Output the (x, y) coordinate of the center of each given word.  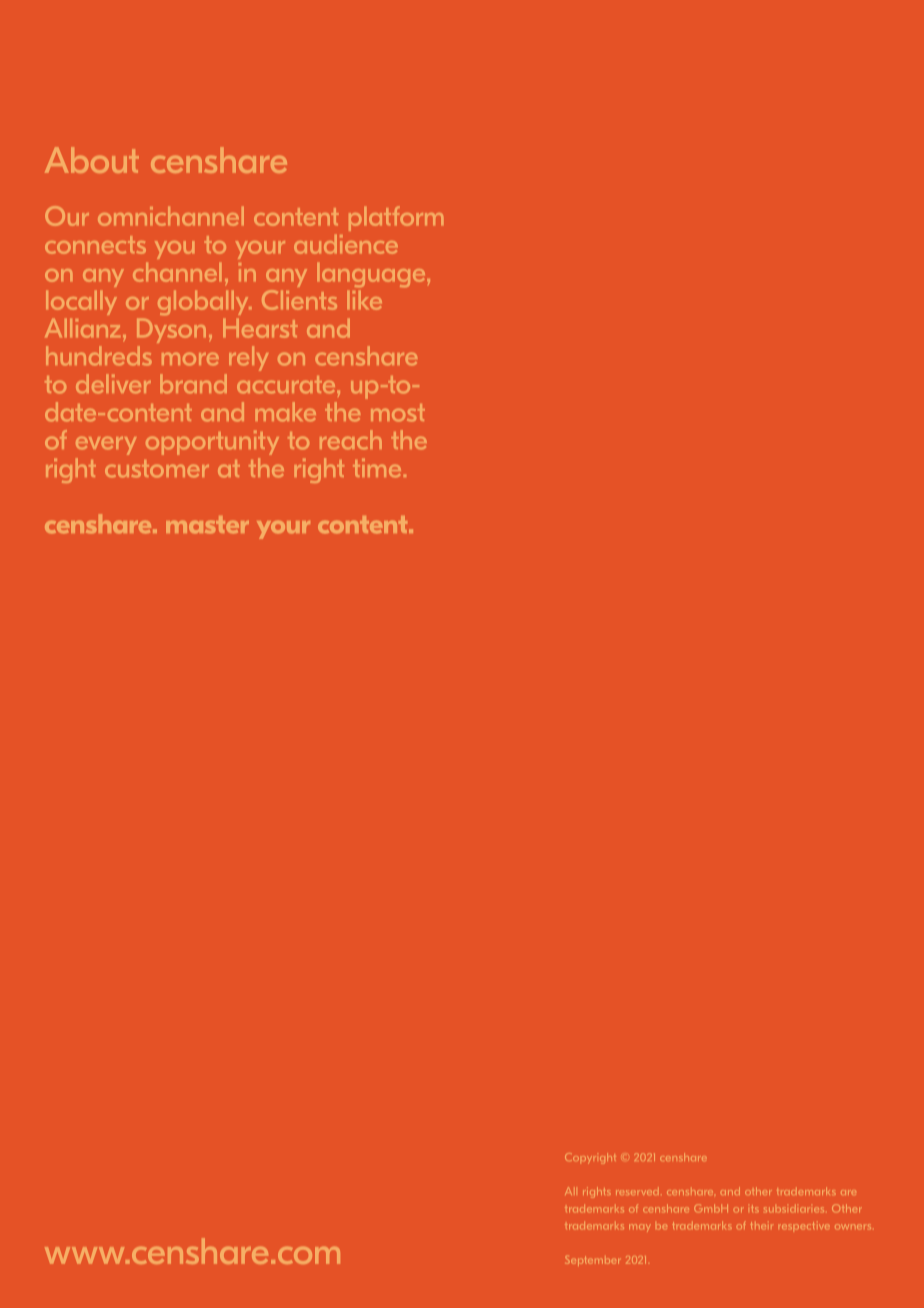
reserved (637, 1191)
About (92, 160)
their (761, 1226)
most (398, 413)
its (755, 1209)
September (592, 1260)
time (377, 468)
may (640, 1228)
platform (396, 218)
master (207, 525)
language (372, 274)
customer (157, 469)
